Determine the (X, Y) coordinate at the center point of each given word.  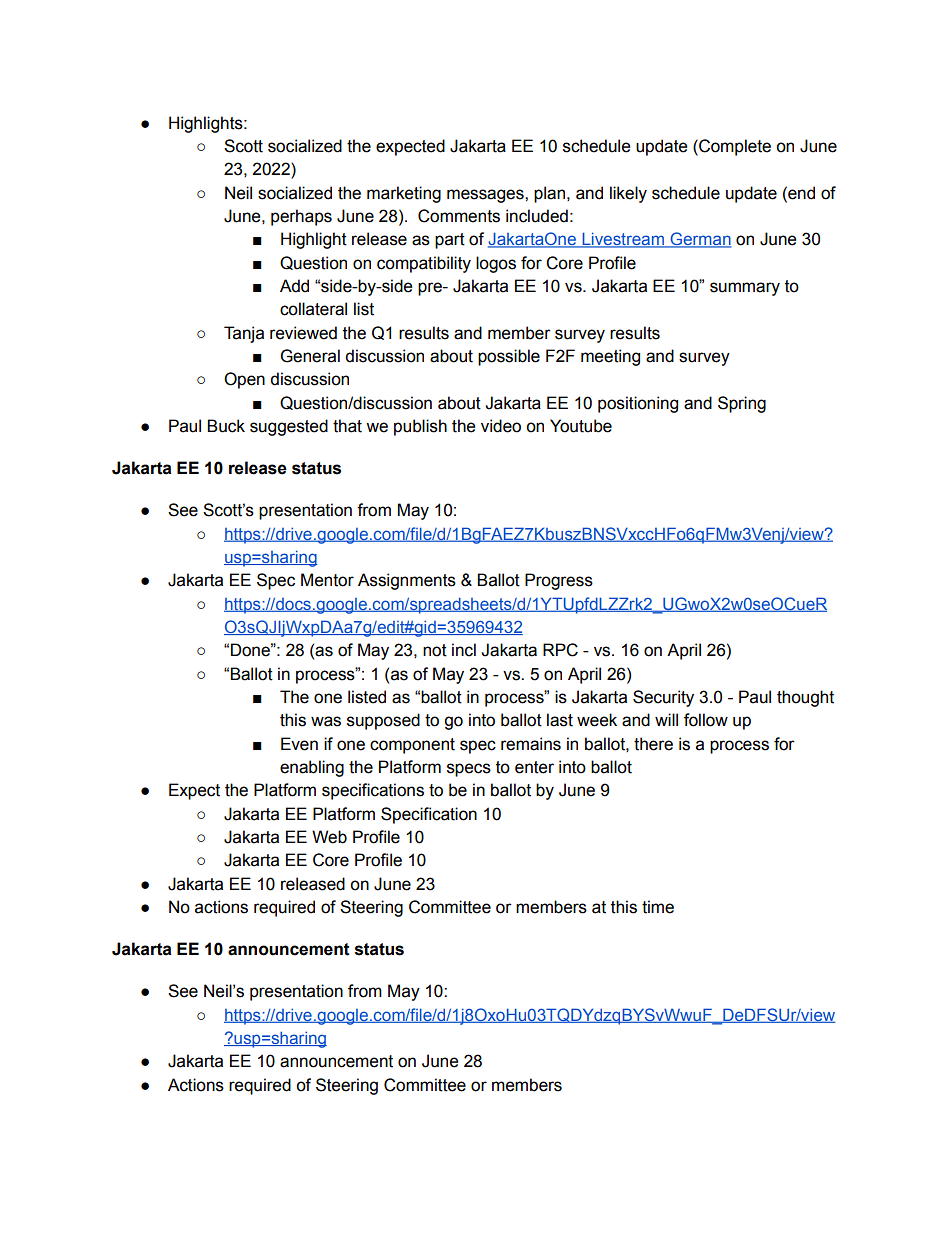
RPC (560, 650)
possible (509, 357)
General (310, 356)
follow (706, 720)
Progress (559, 581)
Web (329, 837)
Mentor (327, 580)
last (560, 720)
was (326, 721)
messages (486, 196)
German (700, 240)
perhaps (301, 217)
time (658, 907)
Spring (742, 404)
